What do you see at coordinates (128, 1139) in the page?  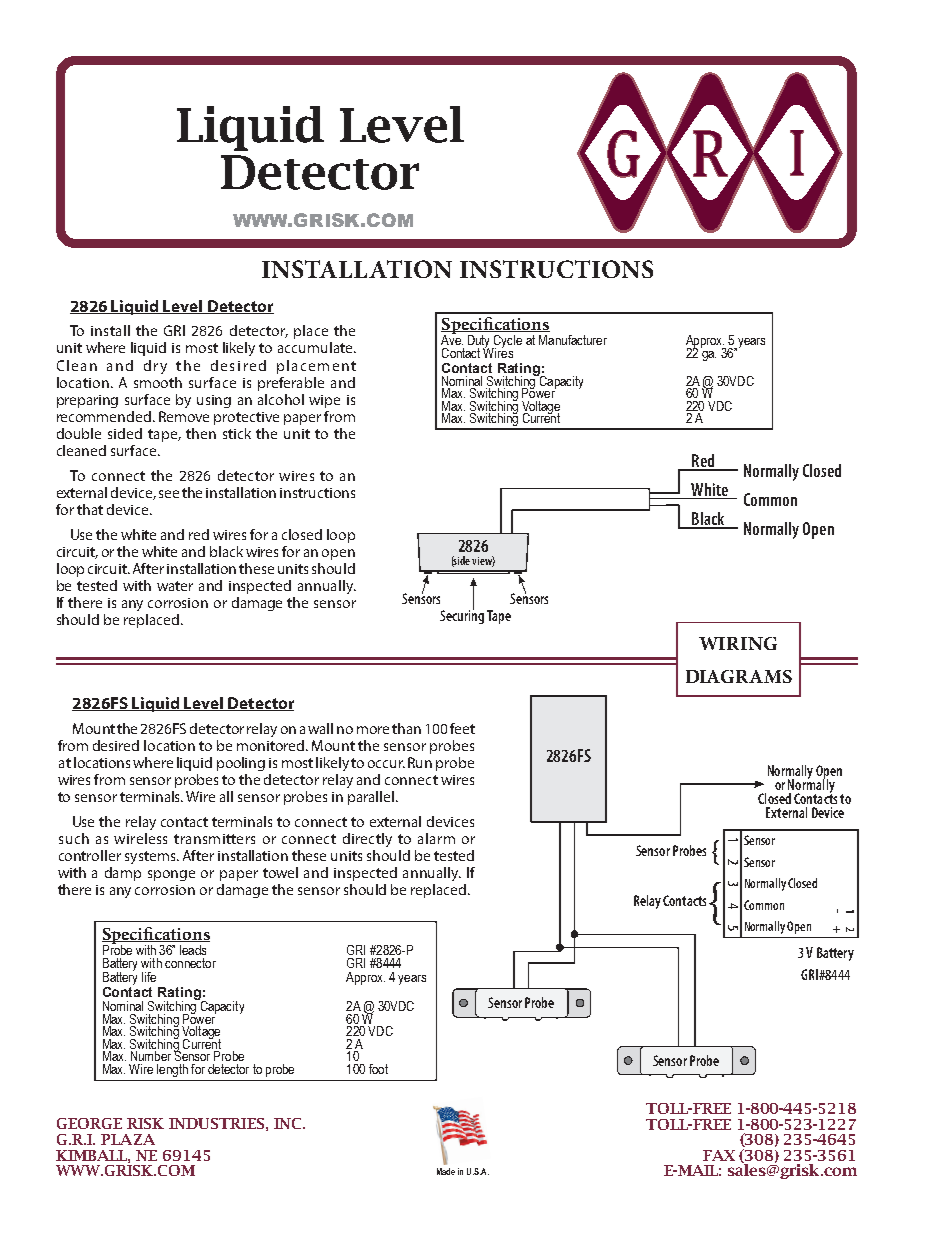 I see `PLAZA` at bounding box center [128, 1139].
